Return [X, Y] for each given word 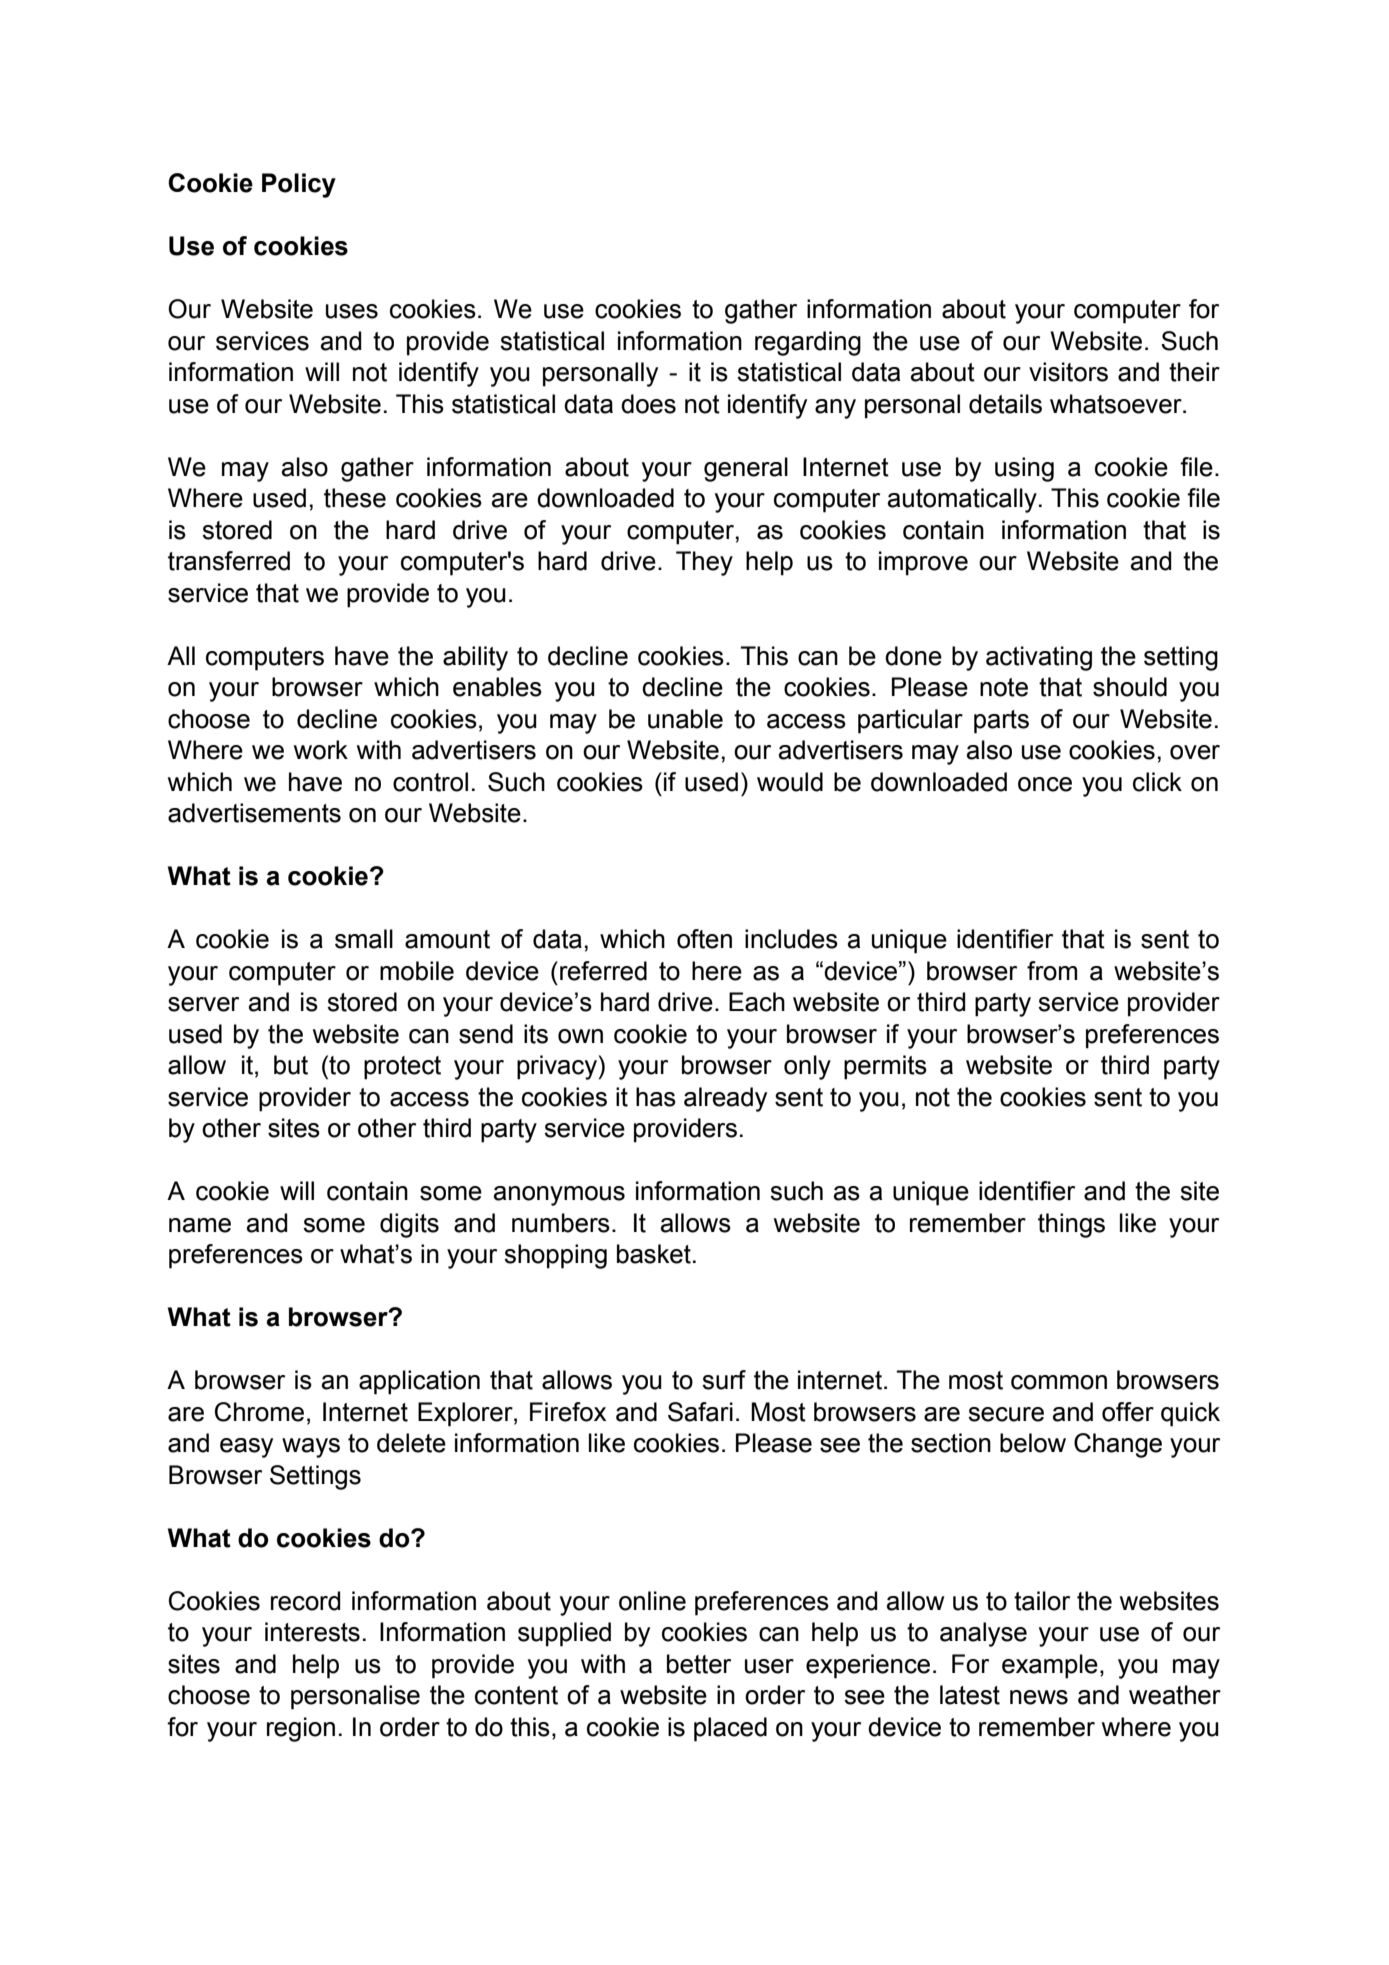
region [301, 1729]
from [1052, 971]
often [704, 939]
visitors [1068, 372]
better [699, 1664]
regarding [808, 343]
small [364, 939]
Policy [299, 185]
